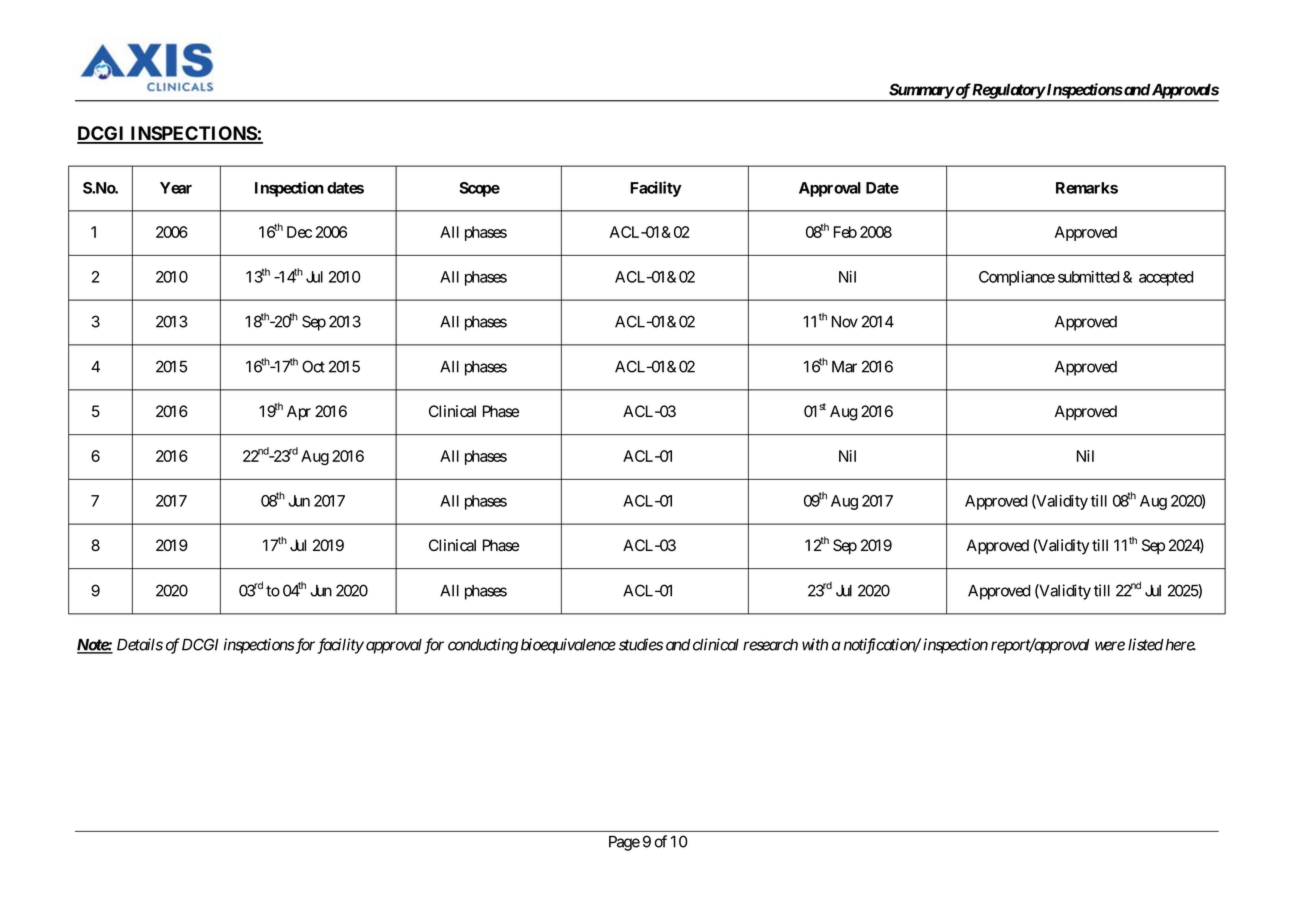 The width and height of the screenshot is (1307, 924). I want to click on Oct, so click(313, 366).
